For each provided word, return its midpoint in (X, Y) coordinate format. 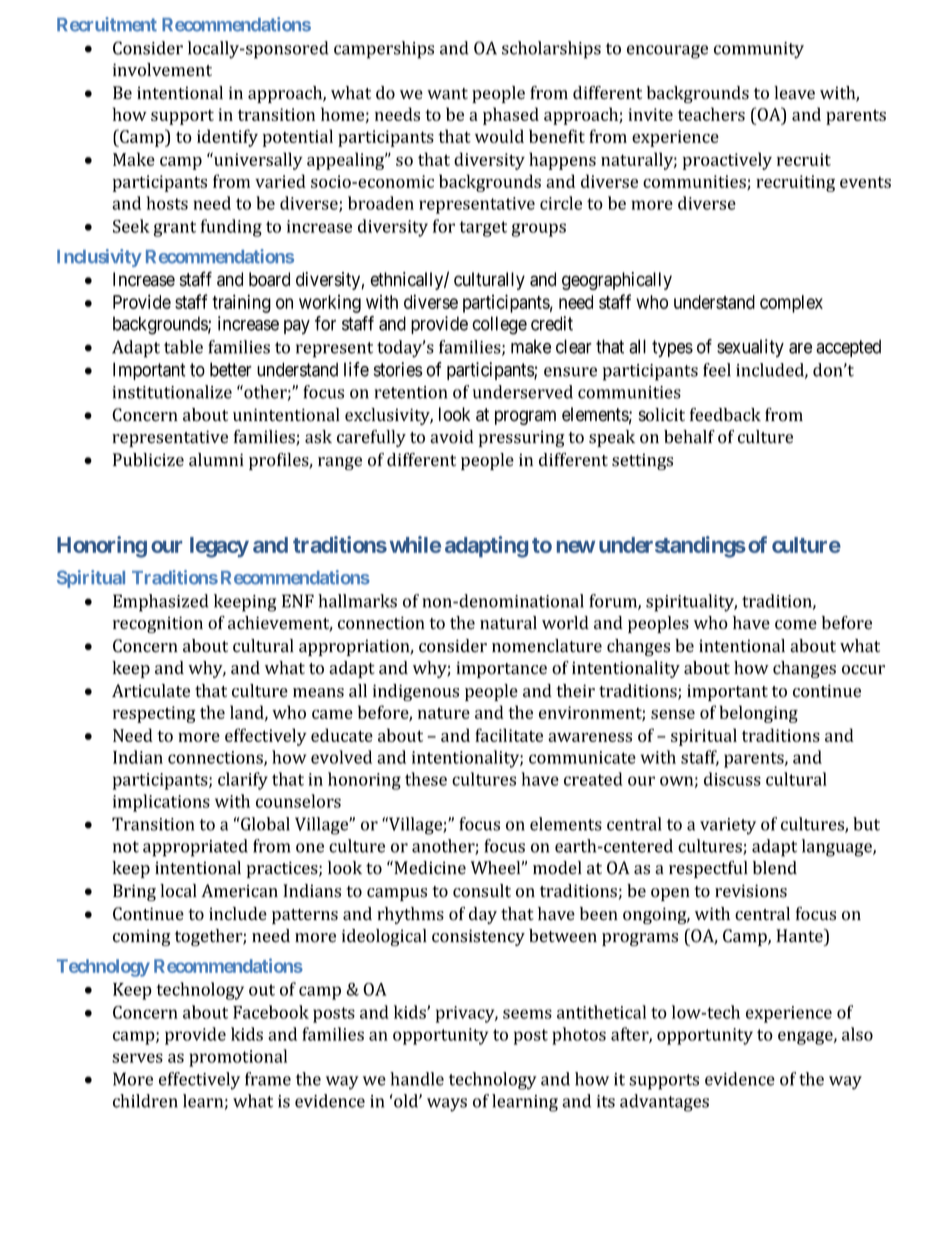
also (857, 1034)
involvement (162, 70)
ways (447, 1105)
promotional (238, 1058)
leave (794, 93)
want (447, 94)
